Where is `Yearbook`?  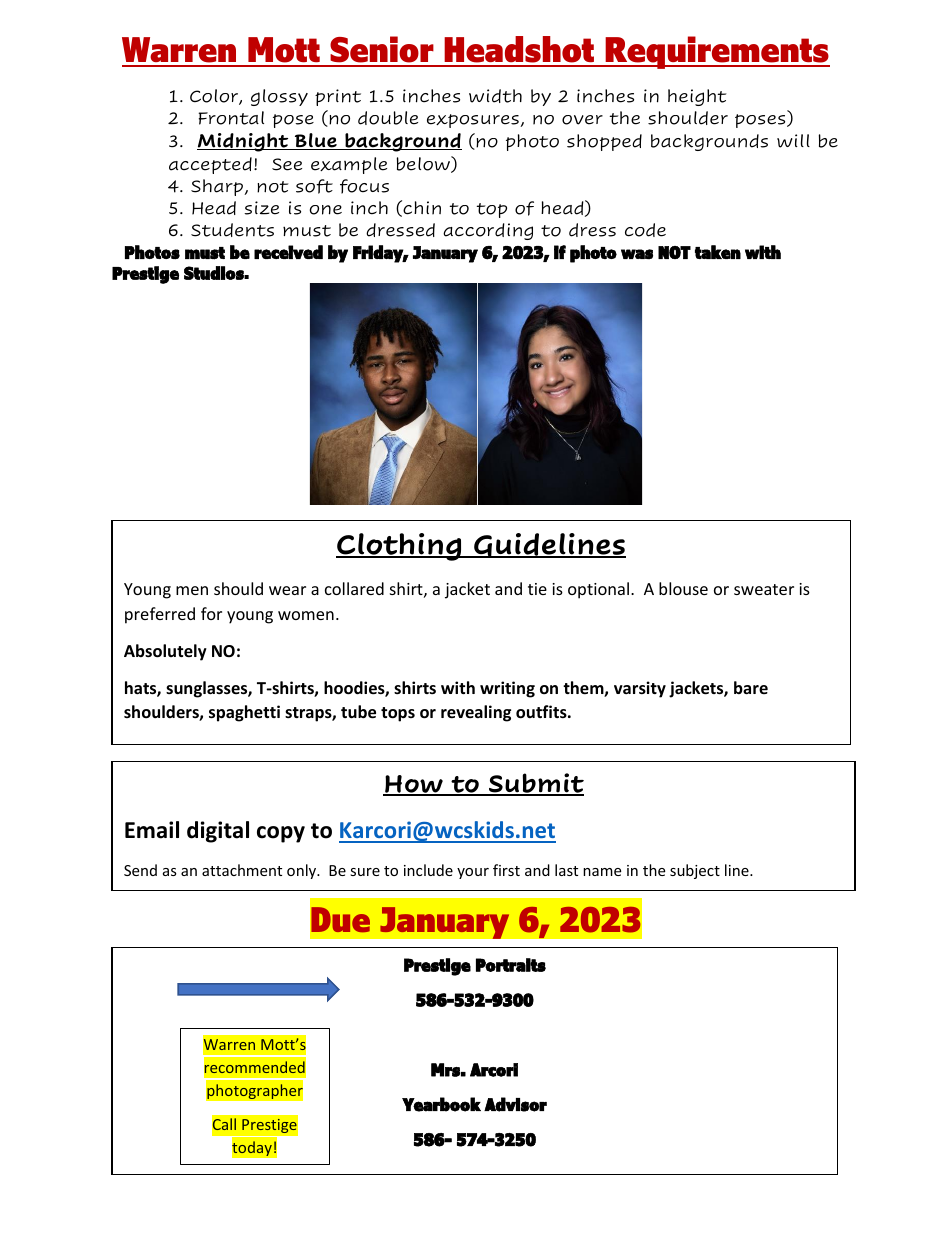 Yearbook is located at coordinates (441, 1104).
